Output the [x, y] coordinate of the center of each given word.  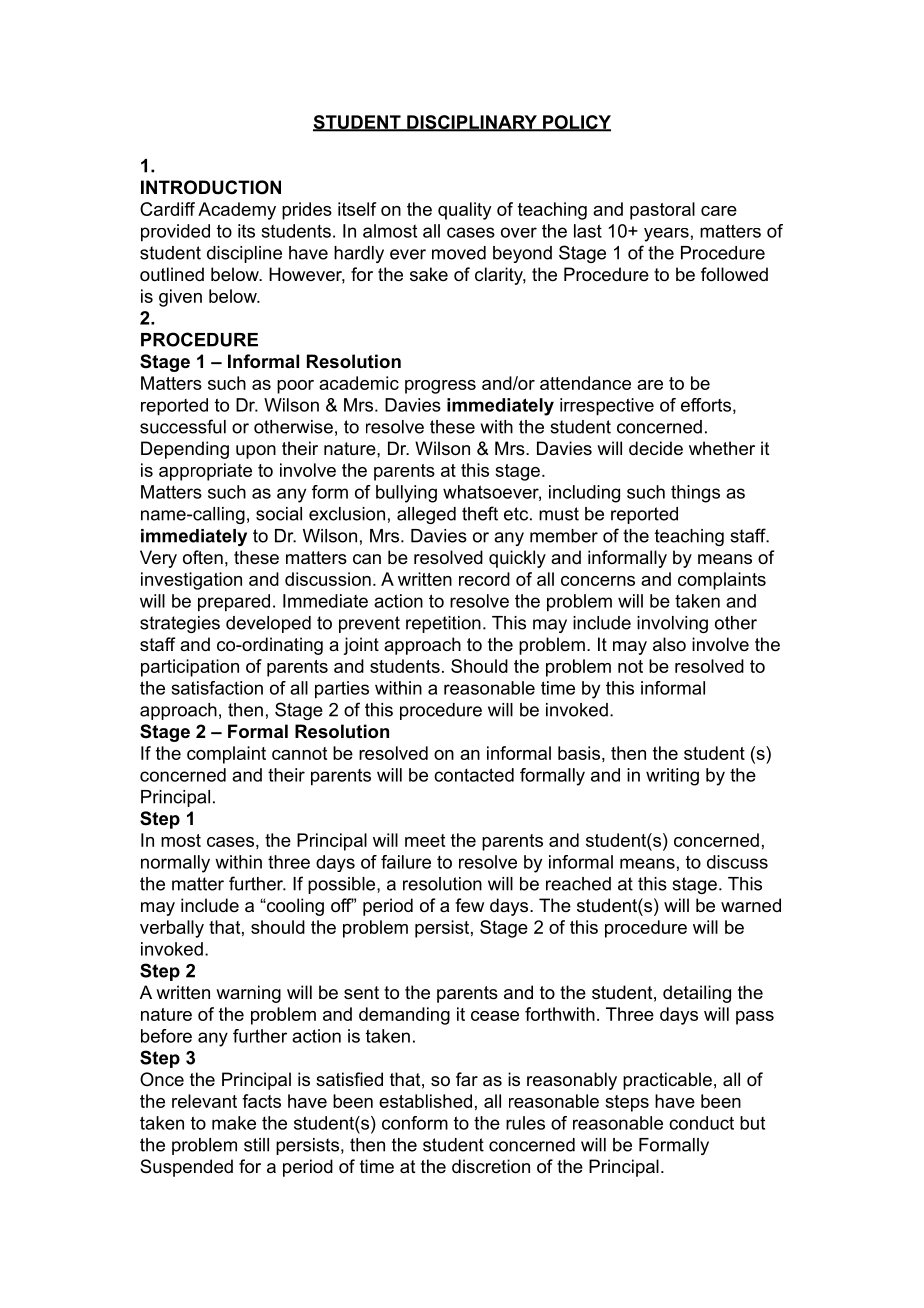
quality [465, 211]
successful [183, 426]
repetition [443, 624]
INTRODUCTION [211, 187]
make [234, 1123]
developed [268, 624]
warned [751, 905]
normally [175, 864]
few [469, 905]
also [669, 644]
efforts [706, 405]
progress [440, 387]
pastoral [662, 211]
